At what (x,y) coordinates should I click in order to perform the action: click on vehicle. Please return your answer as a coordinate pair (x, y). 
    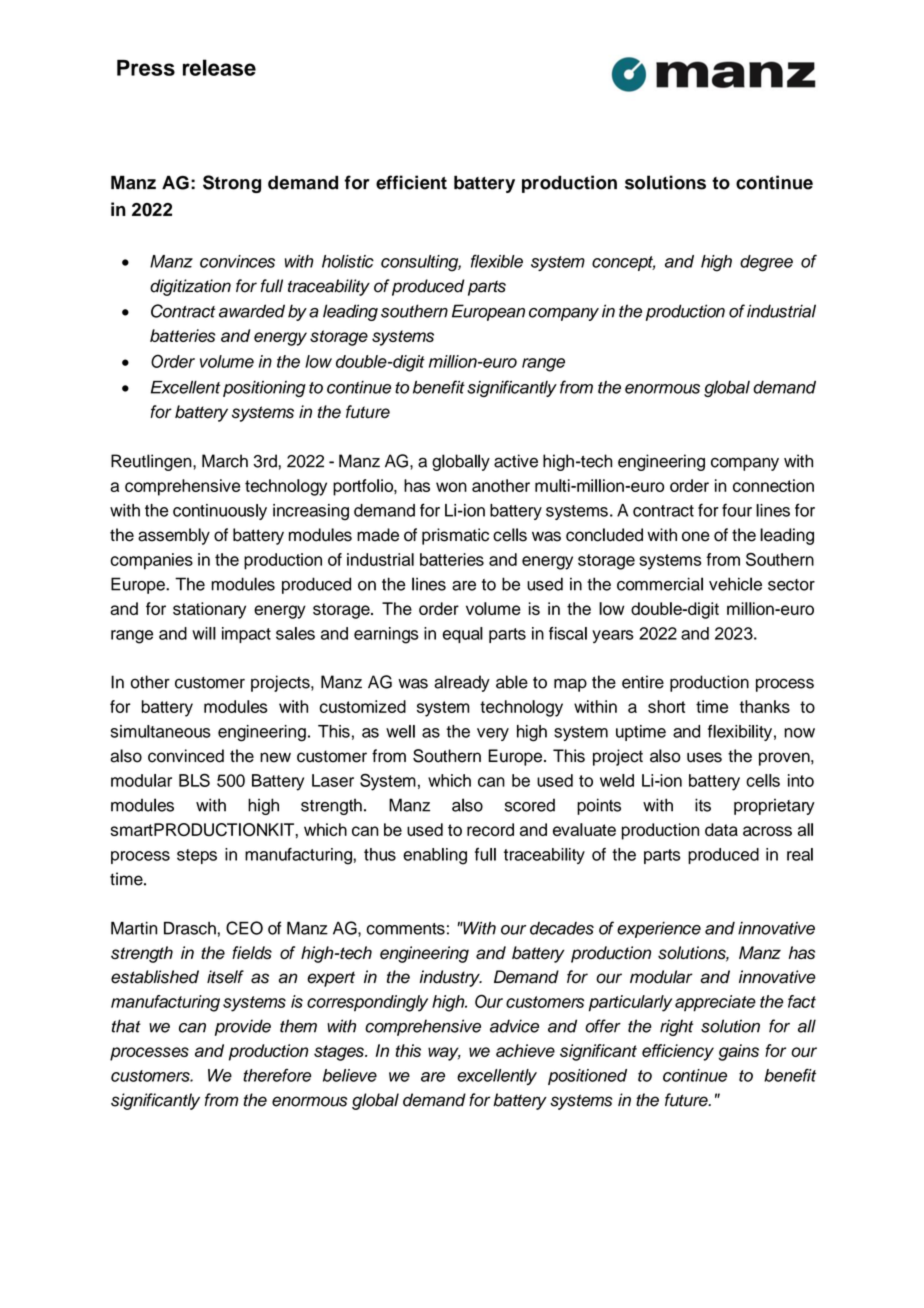
    Looking at the image, I should click on (735, 584).
